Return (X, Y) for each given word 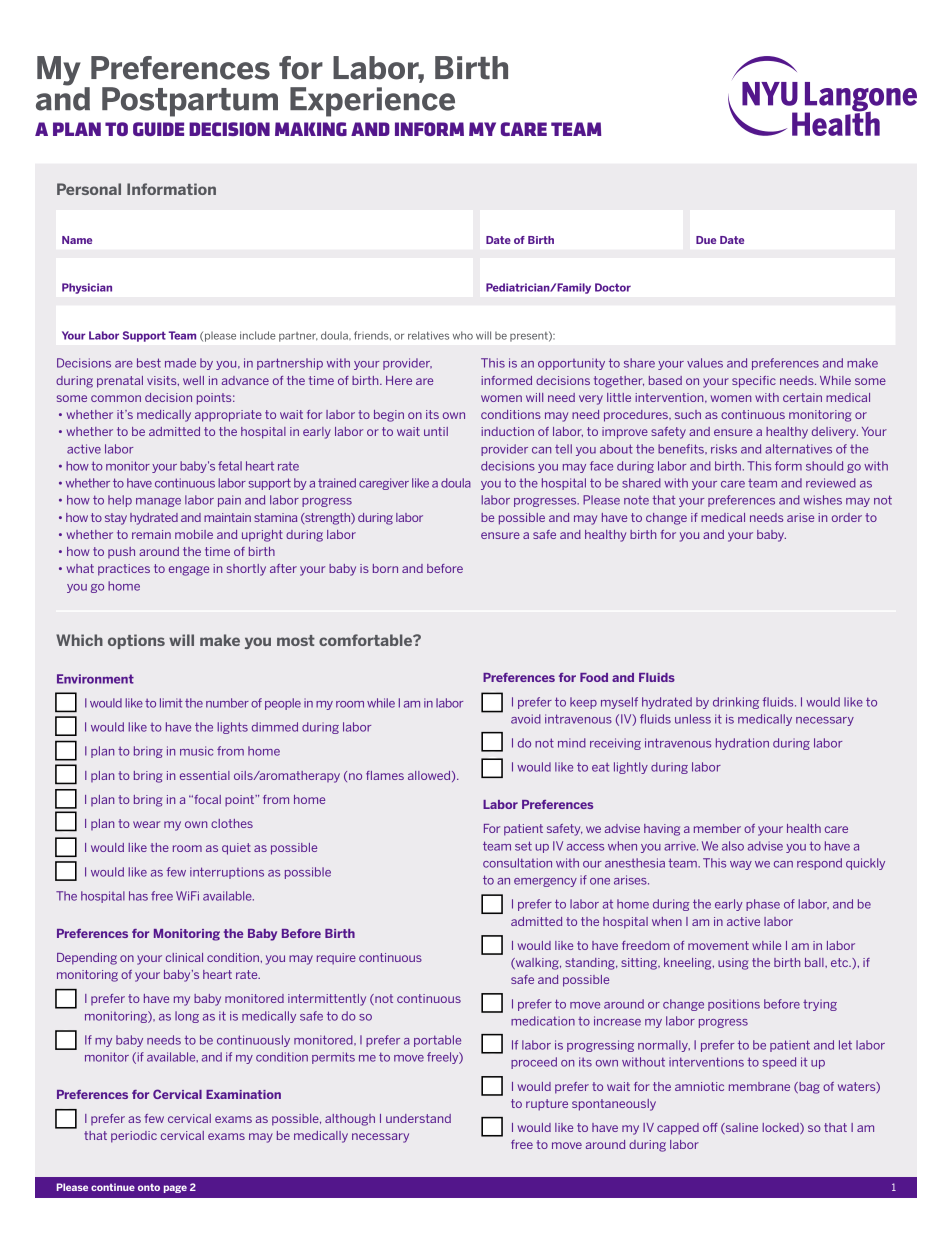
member (717, 828)
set (523, 846)
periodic (134, 1137)
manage (158, 502)
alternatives (798, 449)
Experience (372, 102)
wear (146, 824)
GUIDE (158, 129)
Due (706, 240)
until (436, 431)
